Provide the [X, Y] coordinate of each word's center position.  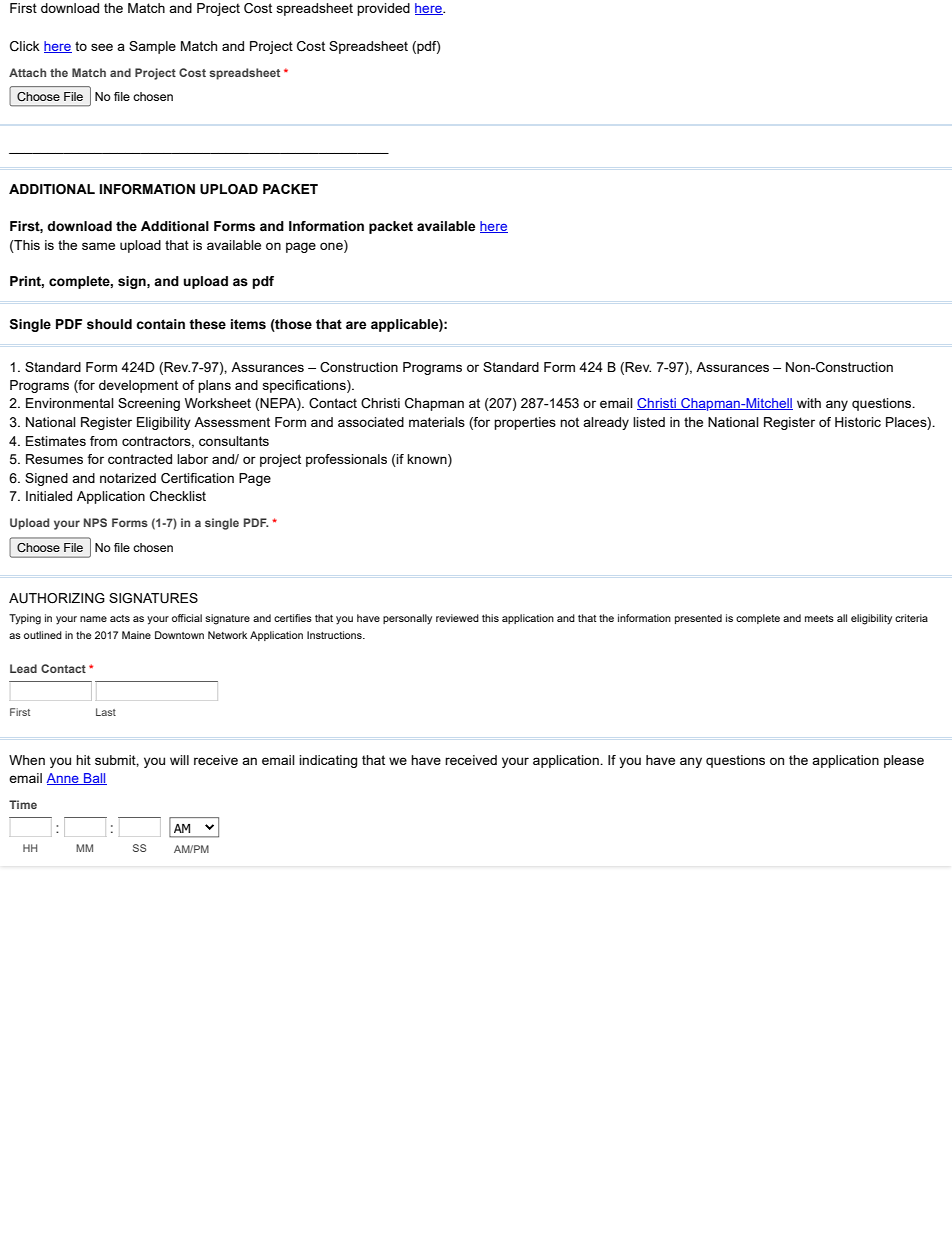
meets [819, 618]
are [356, 325]
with [809, 403]
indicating [328, 761]
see [102, 47]
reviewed [457, 618]
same [98, 246]
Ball [94, 779]
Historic [858, 422]
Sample [152, 47]
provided [383, 9]
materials [437, 422]
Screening [149, 404]
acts [120, 618]
